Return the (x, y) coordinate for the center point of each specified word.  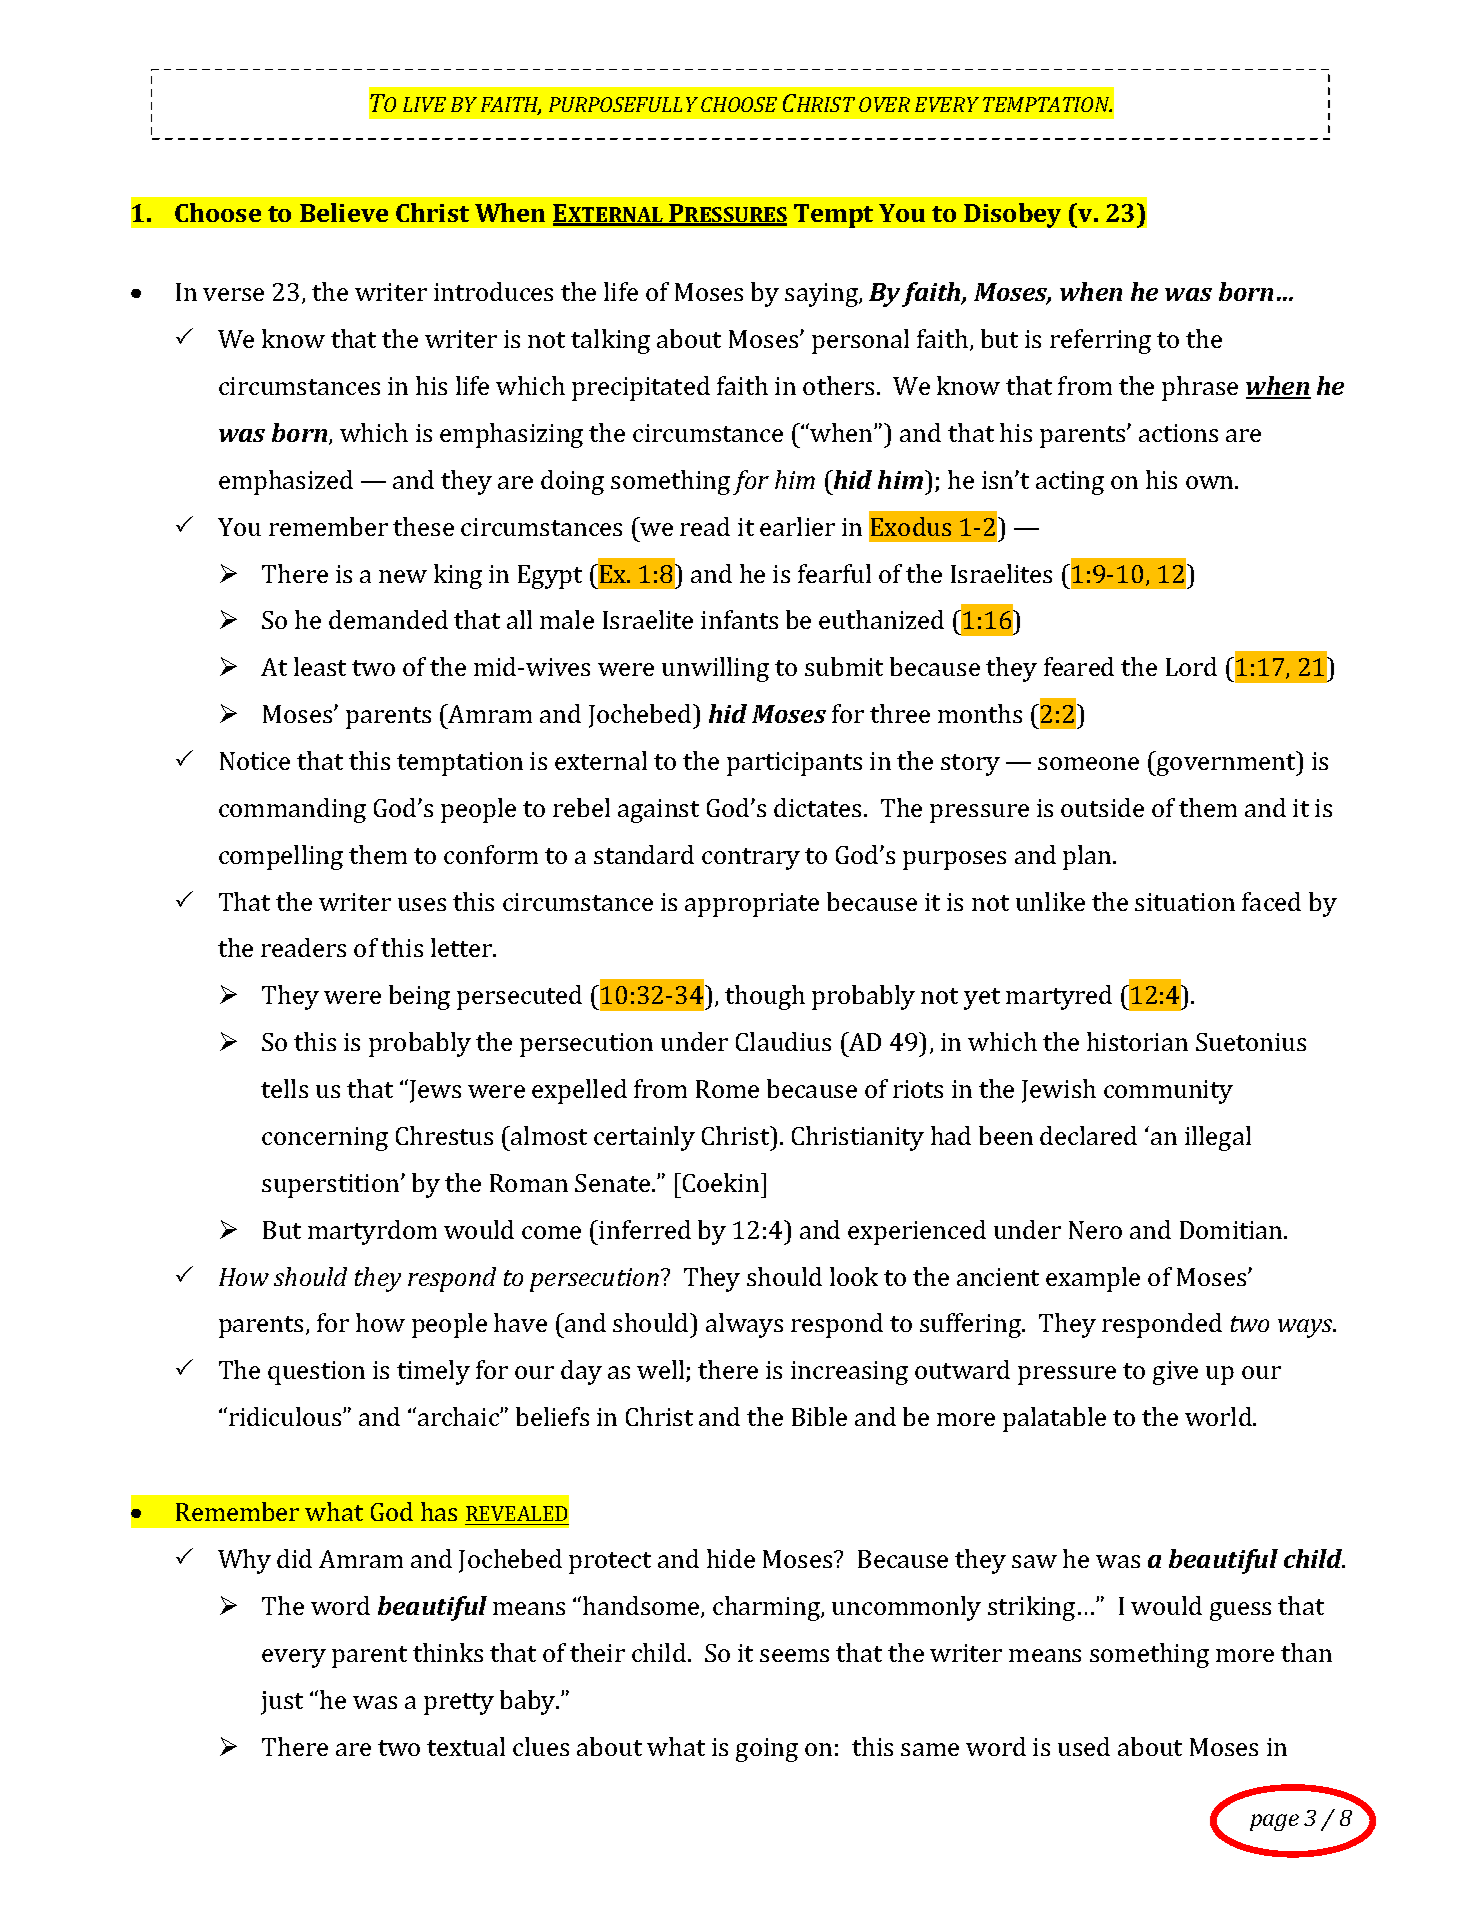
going (767, 1750)
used (1084, 1746)
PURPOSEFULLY (623, 104)
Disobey (1012, 215)
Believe (344, 212)
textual (466, 1746)
